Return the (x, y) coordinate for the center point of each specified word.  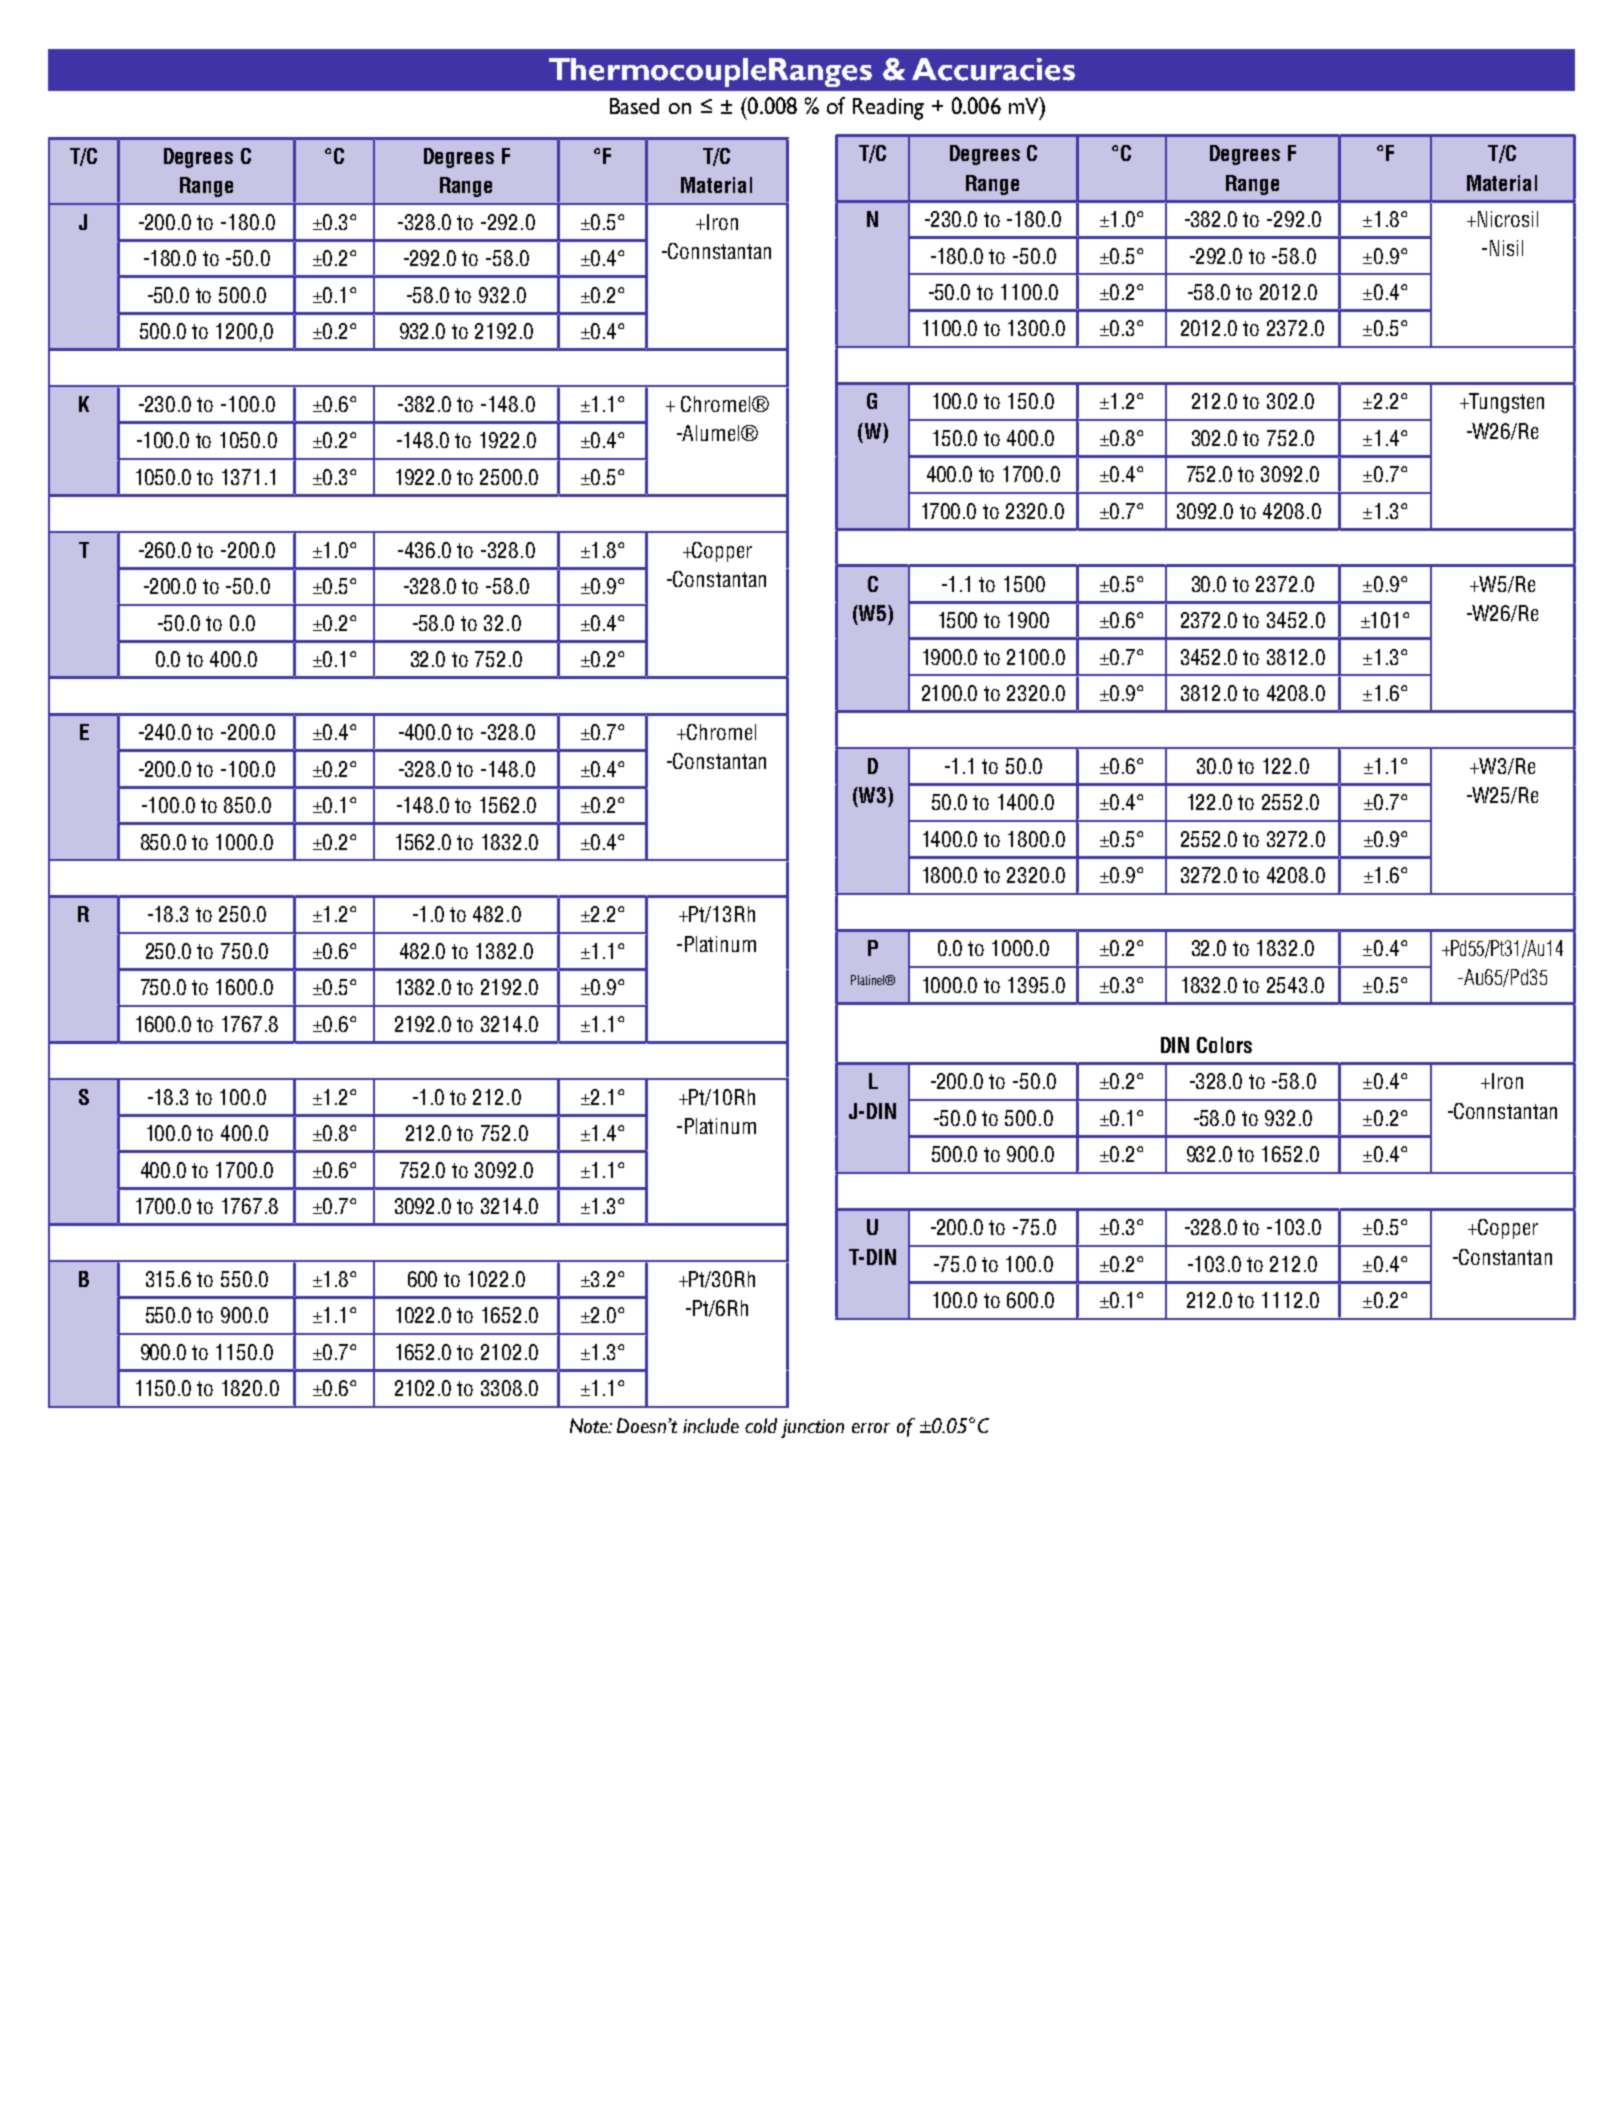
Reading (888, 109)
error (871, 1428)
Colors (1224, 1045)
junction (812, 1428)
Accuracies (993, 69)
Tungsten (1506, 403)
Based (634, 106)
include (711, 1425)
